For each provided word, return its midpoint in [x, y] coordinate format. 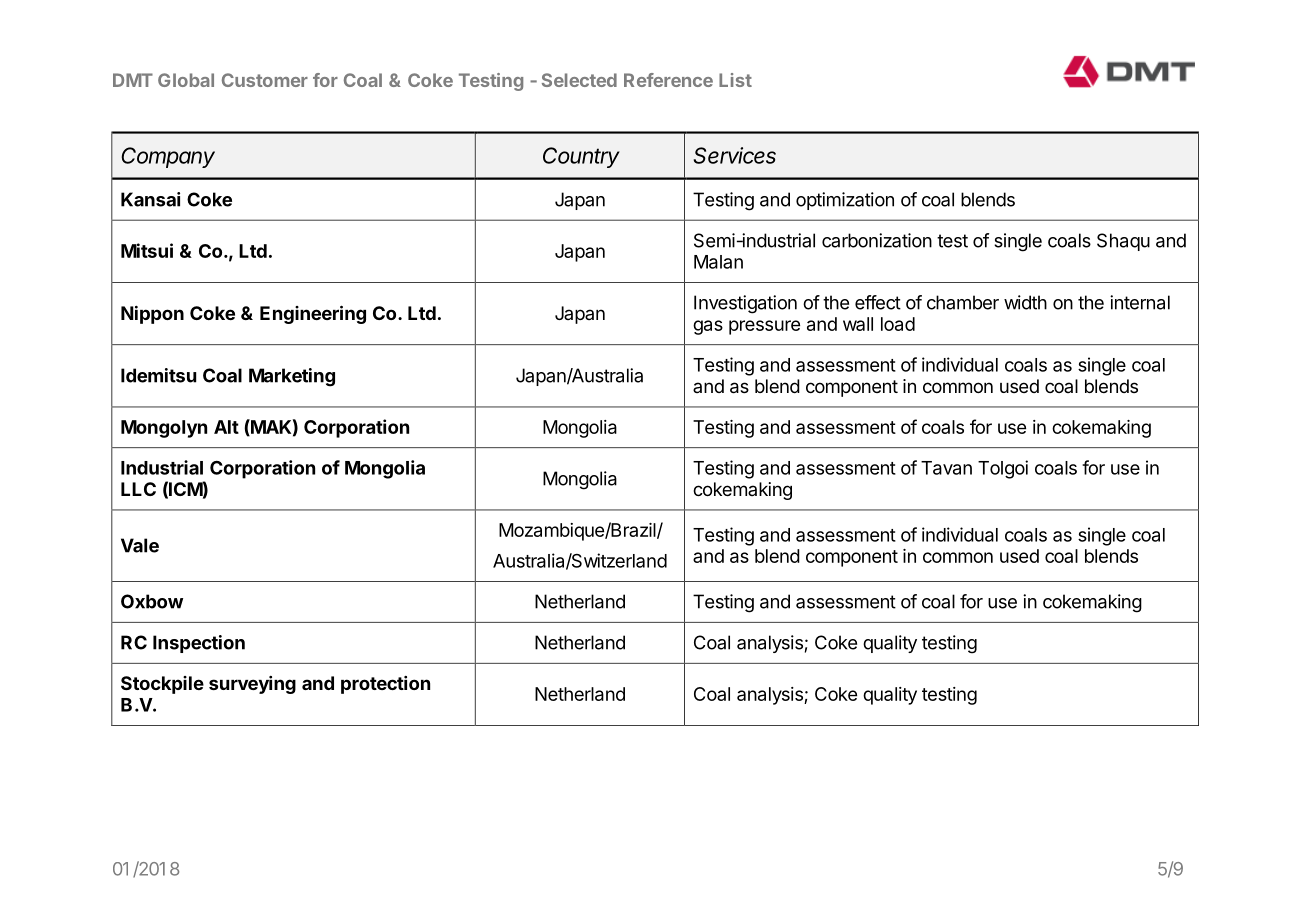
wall [858, 324]
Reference [668, 80]
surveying [252, 685]
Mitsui [147, 250]
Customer [265, 80]
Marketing [292, 377]
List [735, 80]
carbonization [877, 240]
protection [385, 685]
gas [708, 327]
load [898, 324]
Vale [140, 545]
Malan [718, 262]
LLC [138, 489]
